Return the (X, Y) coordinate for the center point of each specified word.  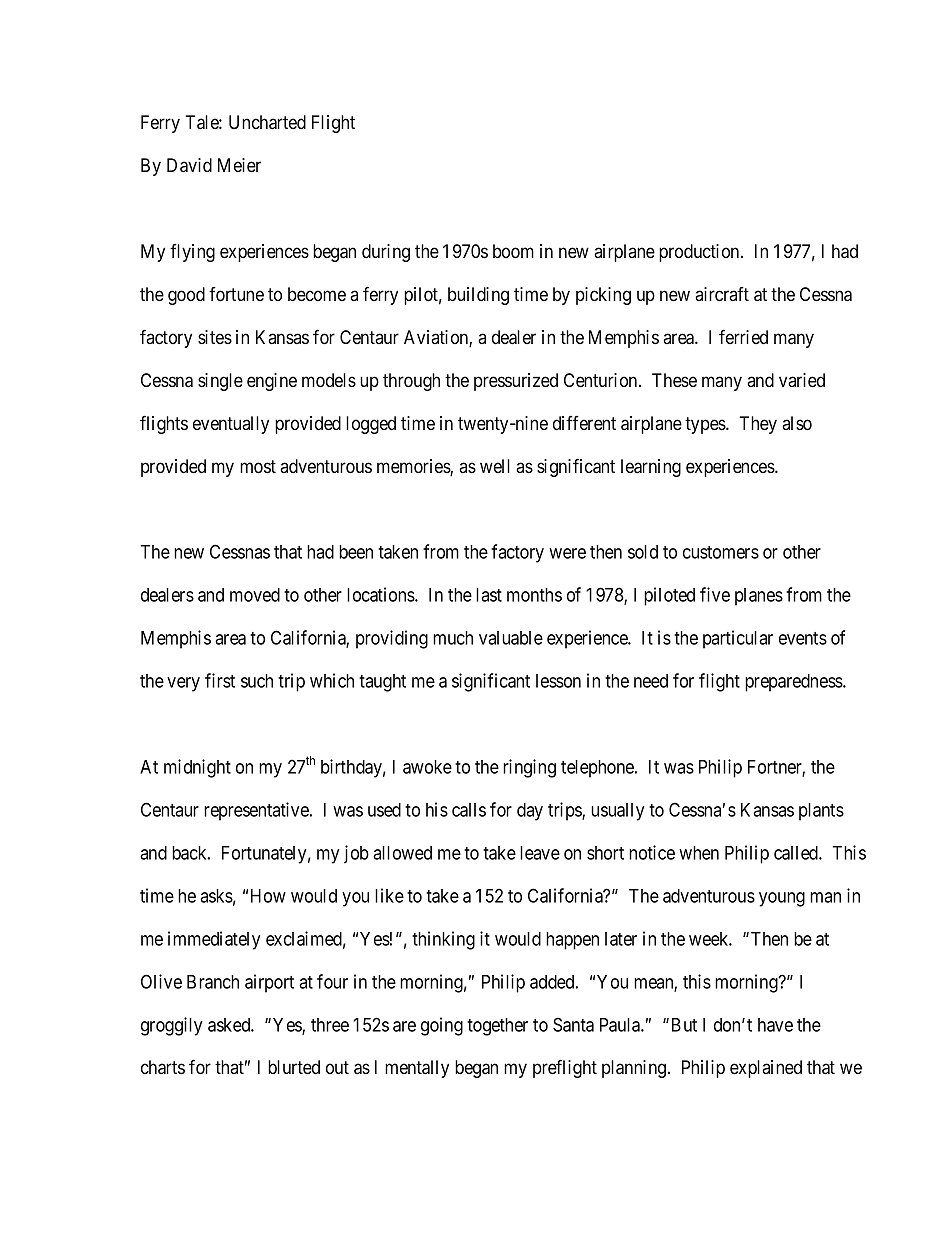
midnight (197, 768)
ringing (529, 768)
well (495, 466)
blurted (294, 1067)
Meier (239, 165)
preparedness (794, 683)
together (497, 1027)
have (775, 1025)
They (758, 425)
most (258, 467)
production (700, 253)
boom (513, 251)
